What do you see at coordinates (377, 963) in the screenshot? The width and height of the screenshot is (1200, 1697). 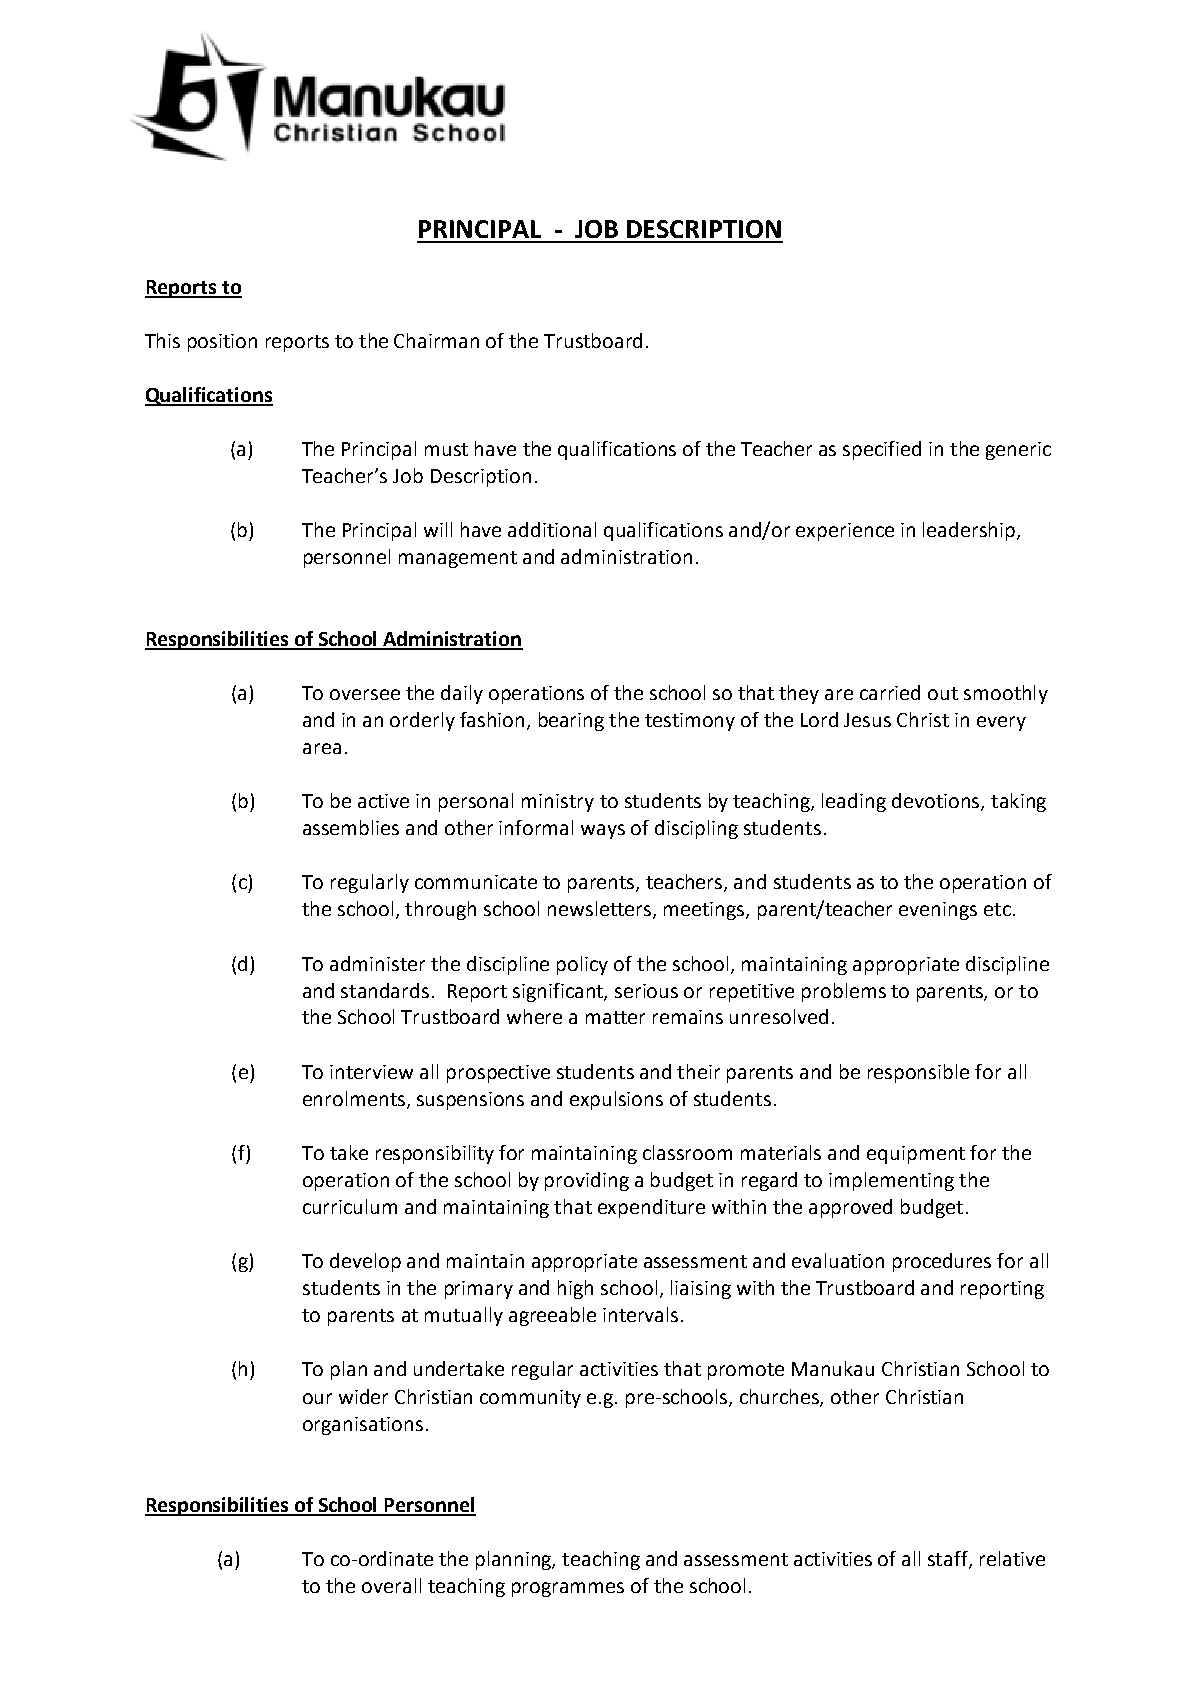 I see `administer` at bounding box center [377, 963].
